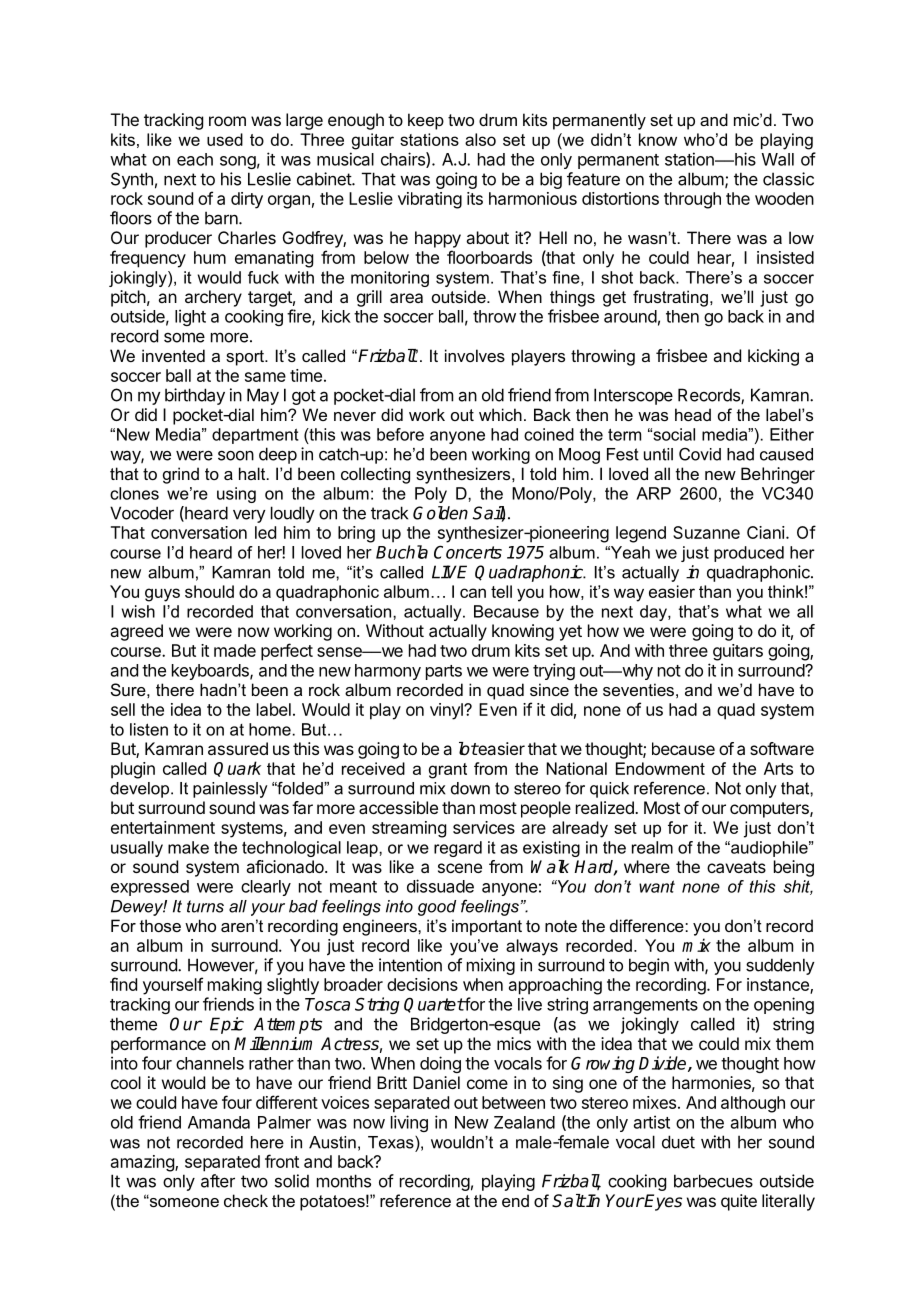  What do you see at coordinates (181, 475) in the image?
I see `grind` at bounding box center [181, 475].
